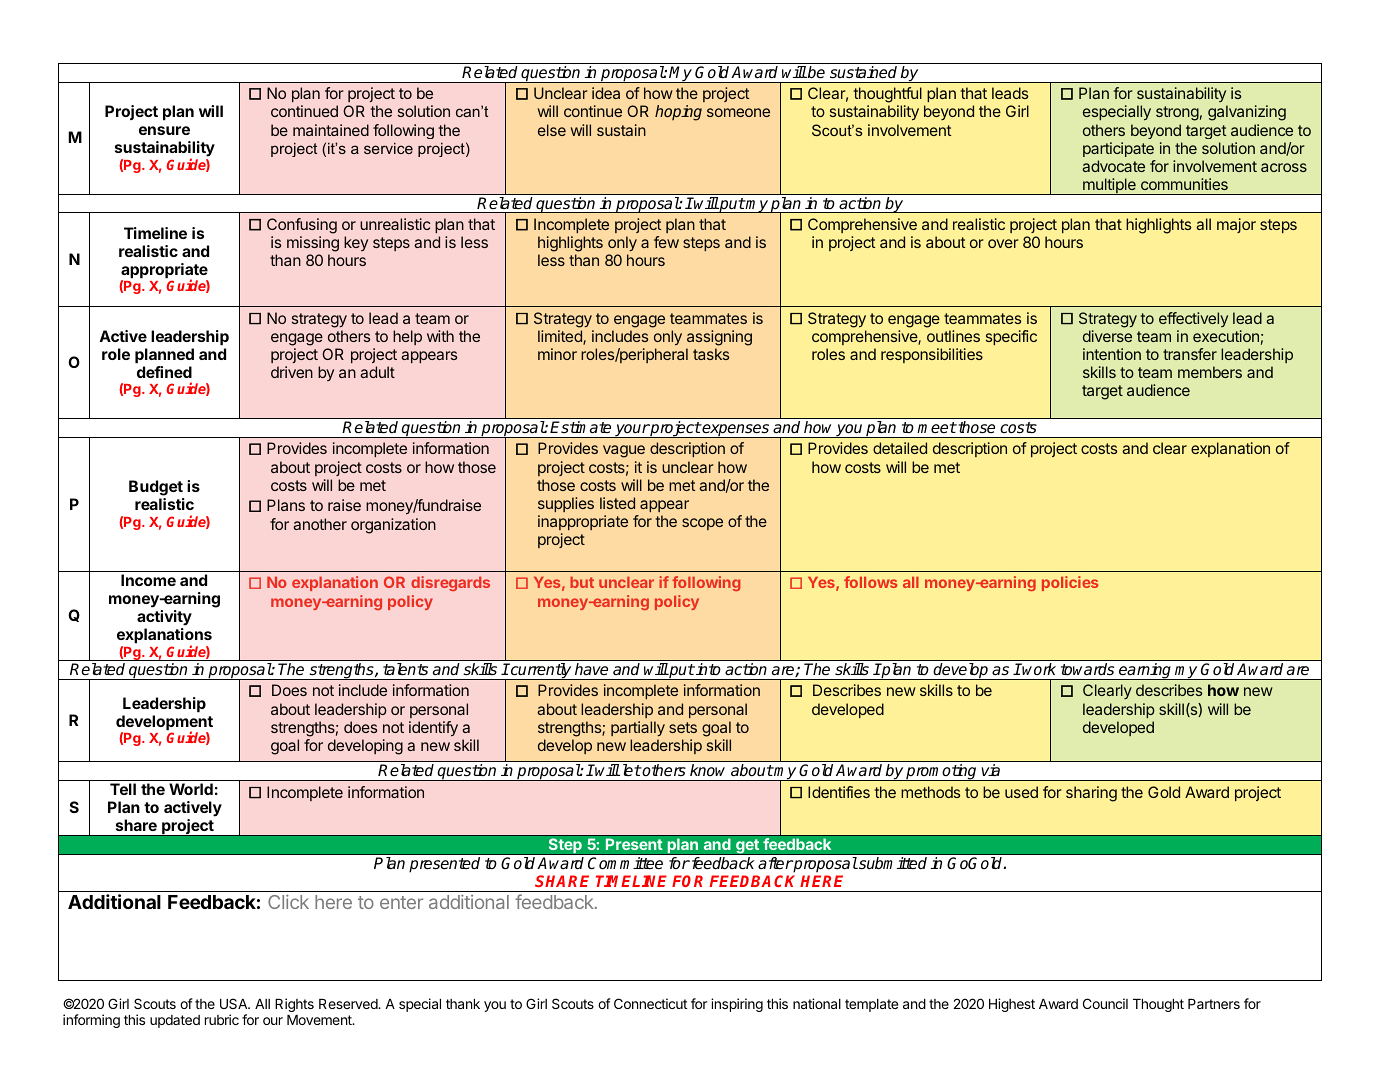  What do you see at coordinates (650, 1003) in the document?
I see `Connecticut` at bounding box center [650, 1003].
